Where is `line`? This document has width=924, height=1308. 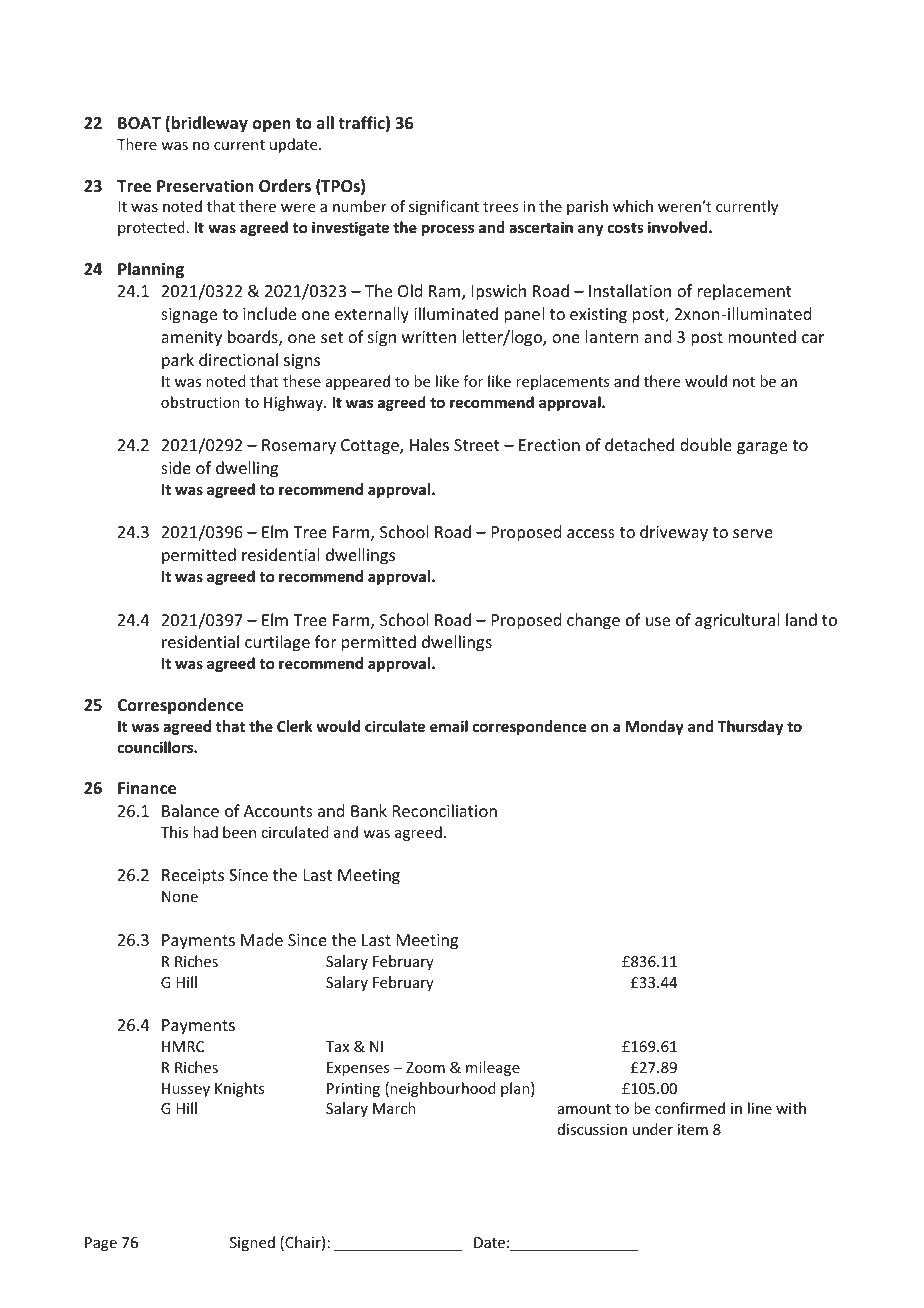 line is located at coordinates (760, 1108).
